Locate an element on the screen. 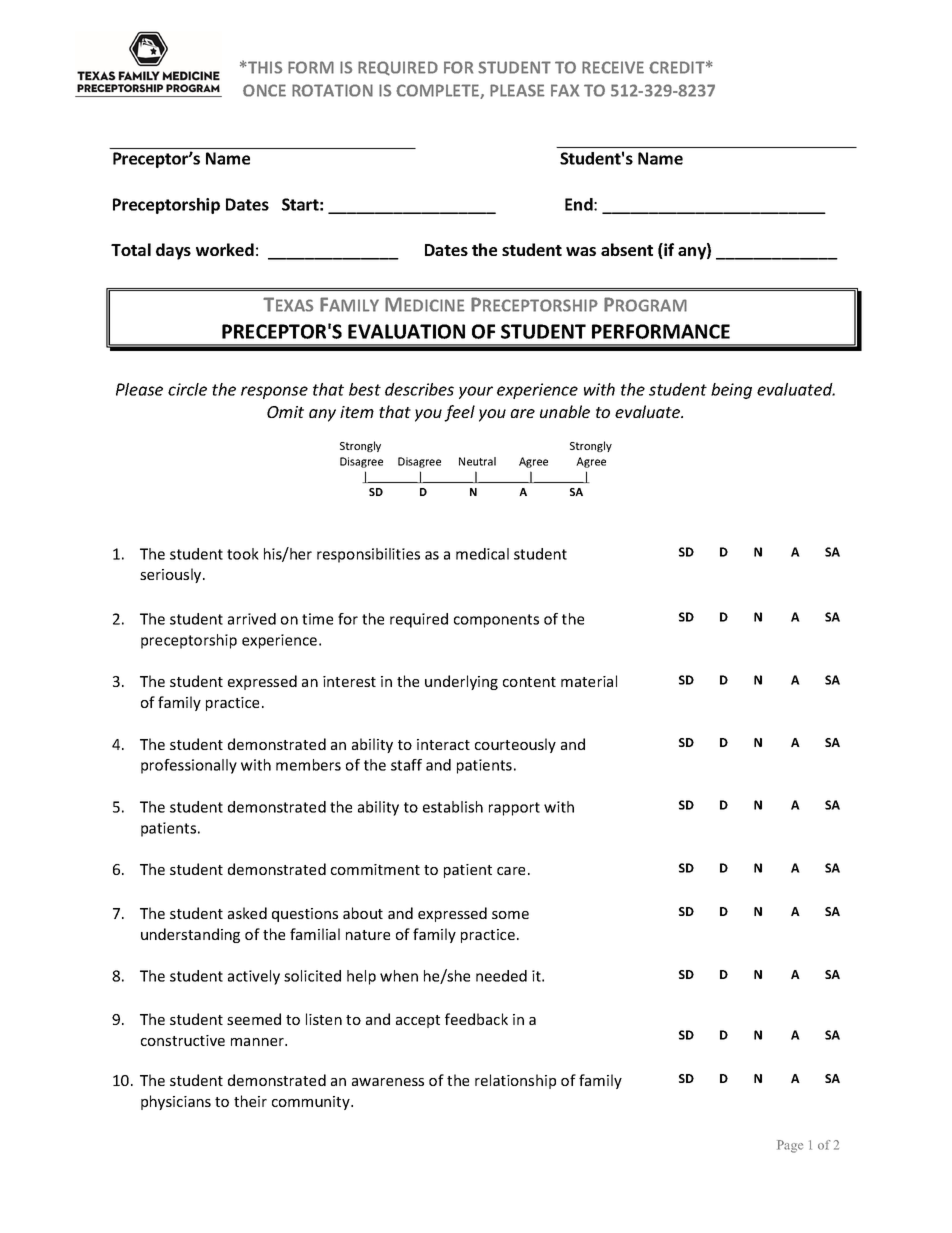 This screenshot has width=952, height=1233. material is located at coordinates (589, 681).
